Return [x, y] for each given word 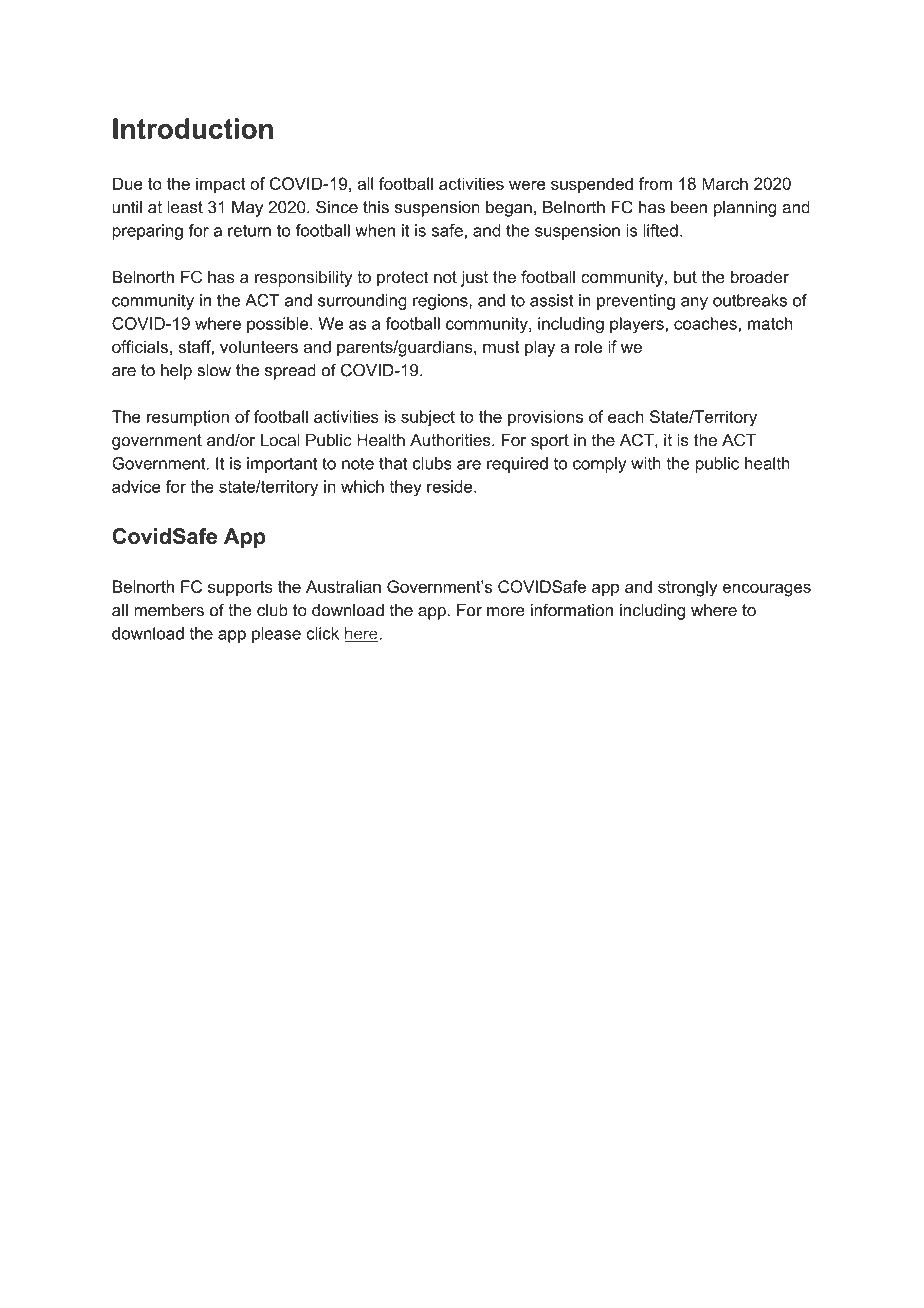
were [527, 185]
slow [214, 370]
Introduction [193, 128]
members [169, 610]
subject [428, 418]
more [506, 612]
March [725, 183]
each [626, 416]
